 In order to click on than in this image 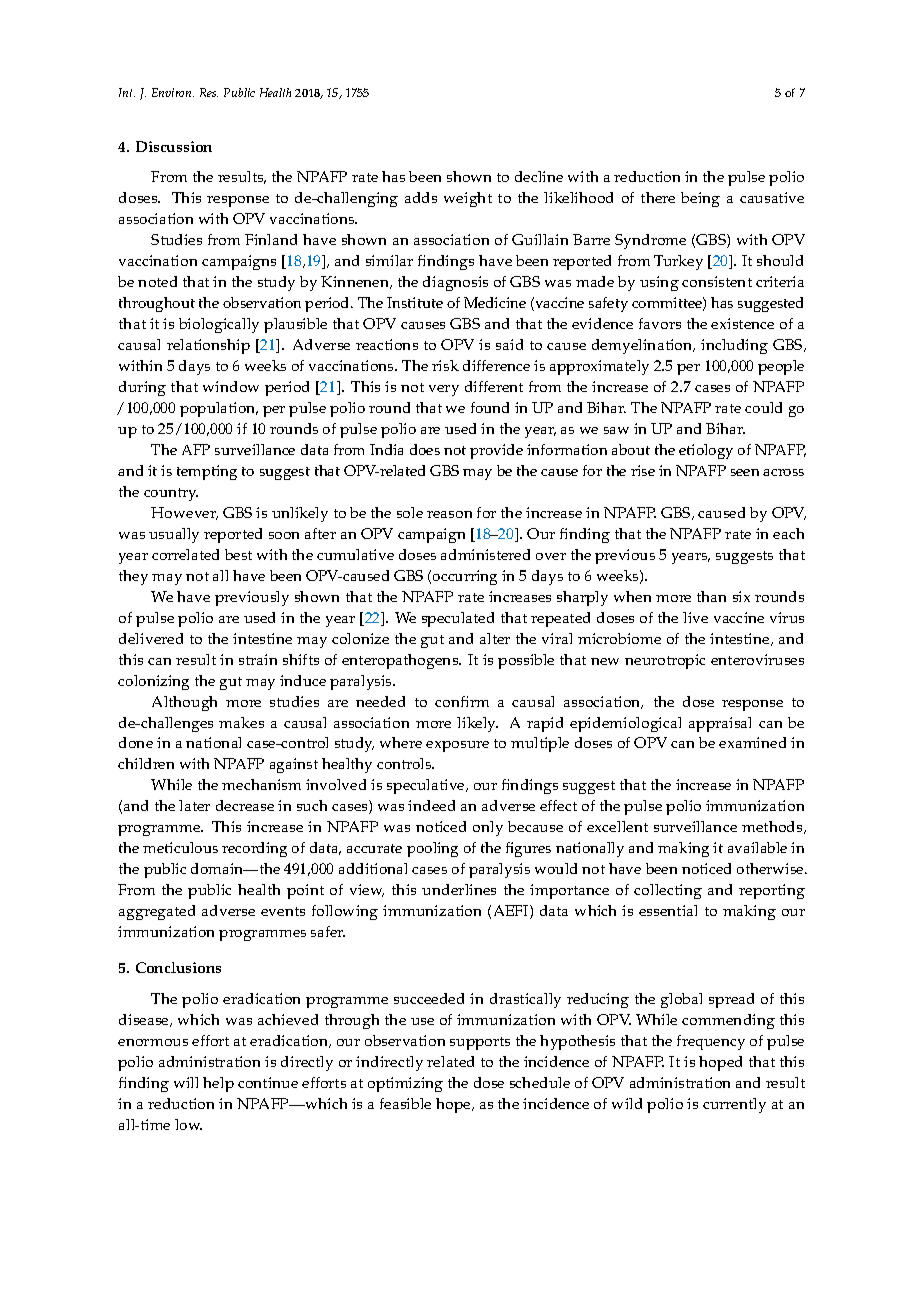, I will do `click(711, 596)`.
